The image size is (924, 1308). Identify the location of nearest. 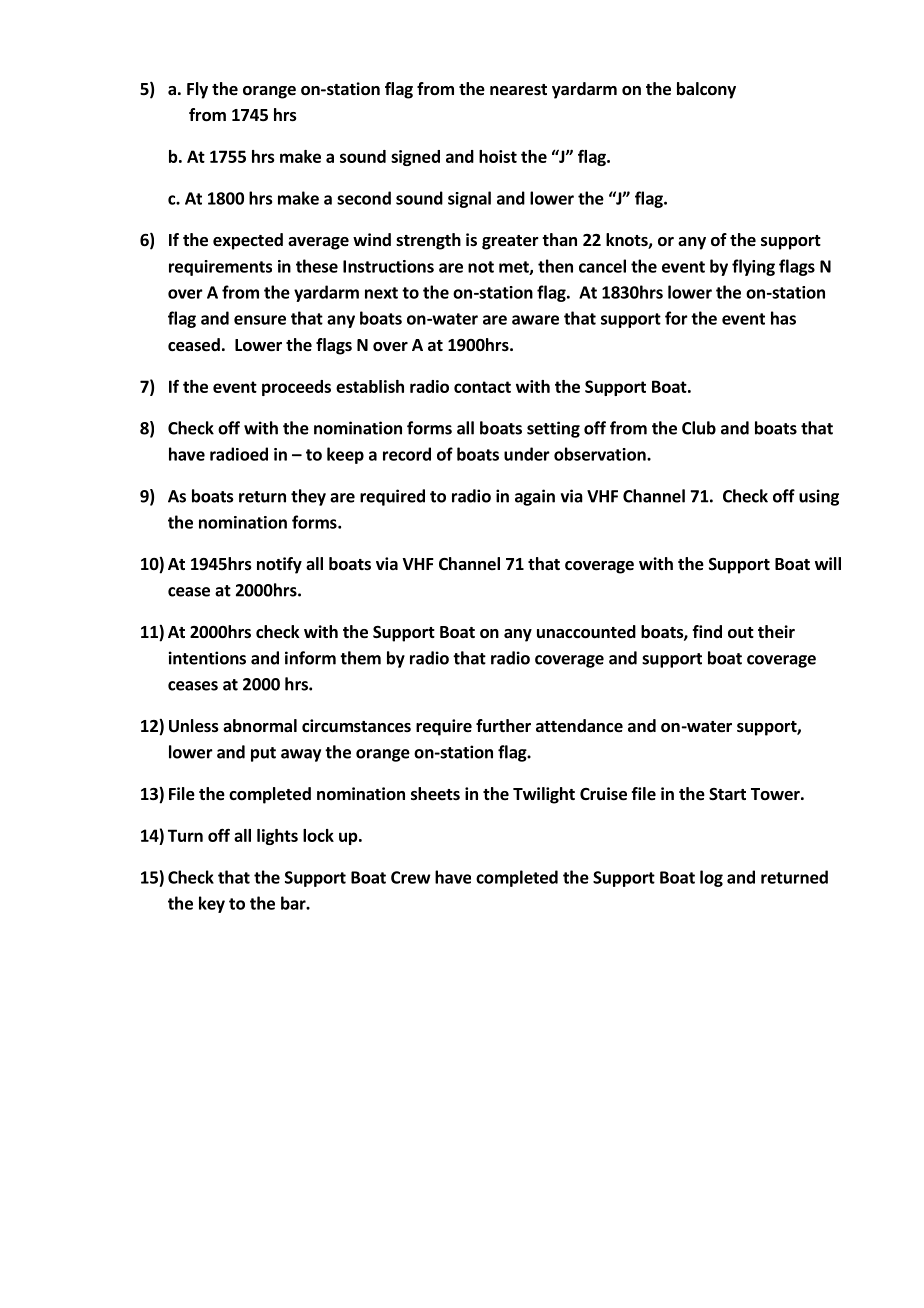
(518, 90).
